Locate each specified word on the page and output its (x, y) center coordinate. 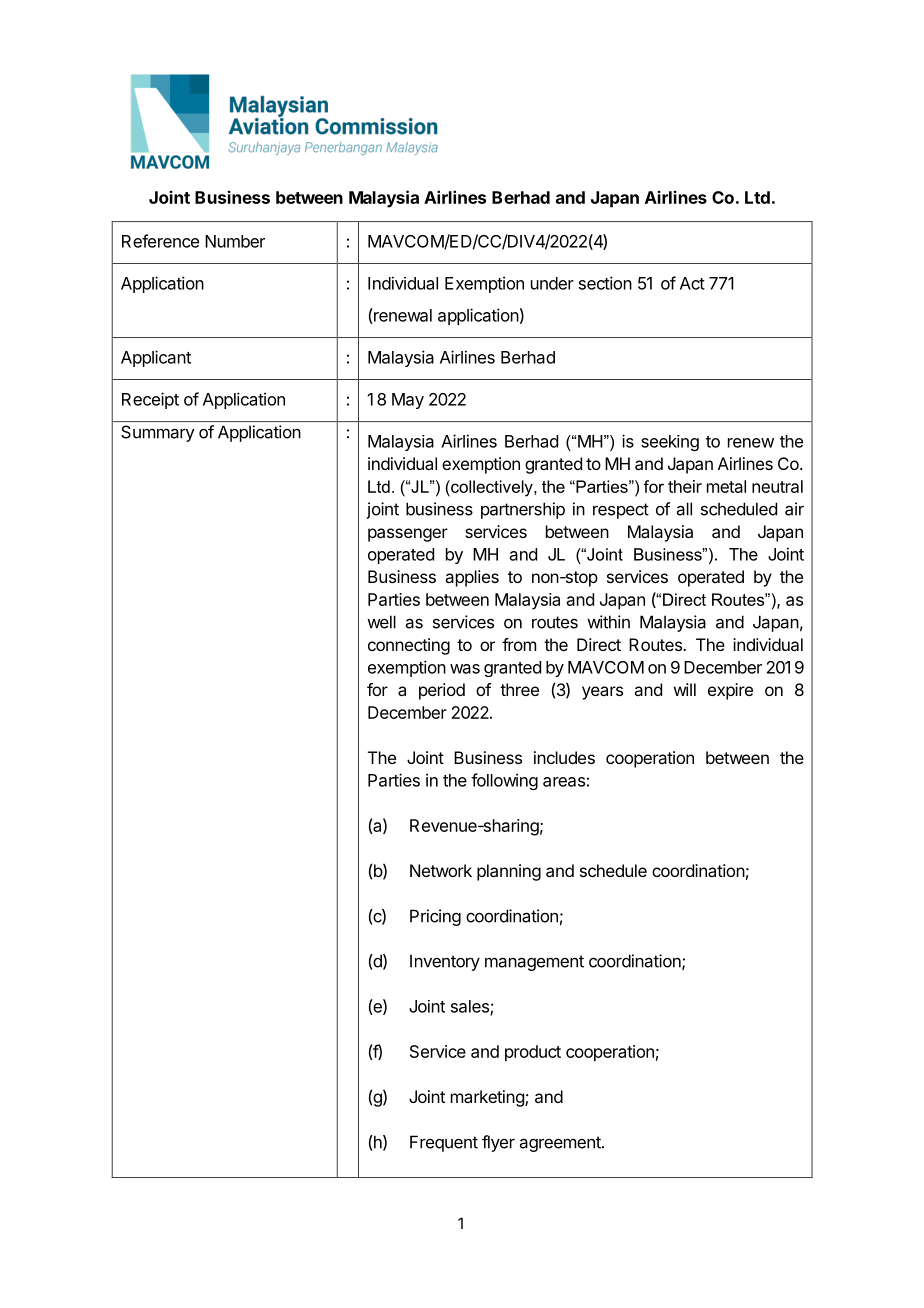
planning (509, 872)
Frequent (444, 1143)
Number (235, 241)
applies (472, 578)
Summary (157, 433)
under (552, 283)
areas (564, 782)
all (684, 509)
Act (692, 283)
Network (441, 870)
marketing (488, 1098)
